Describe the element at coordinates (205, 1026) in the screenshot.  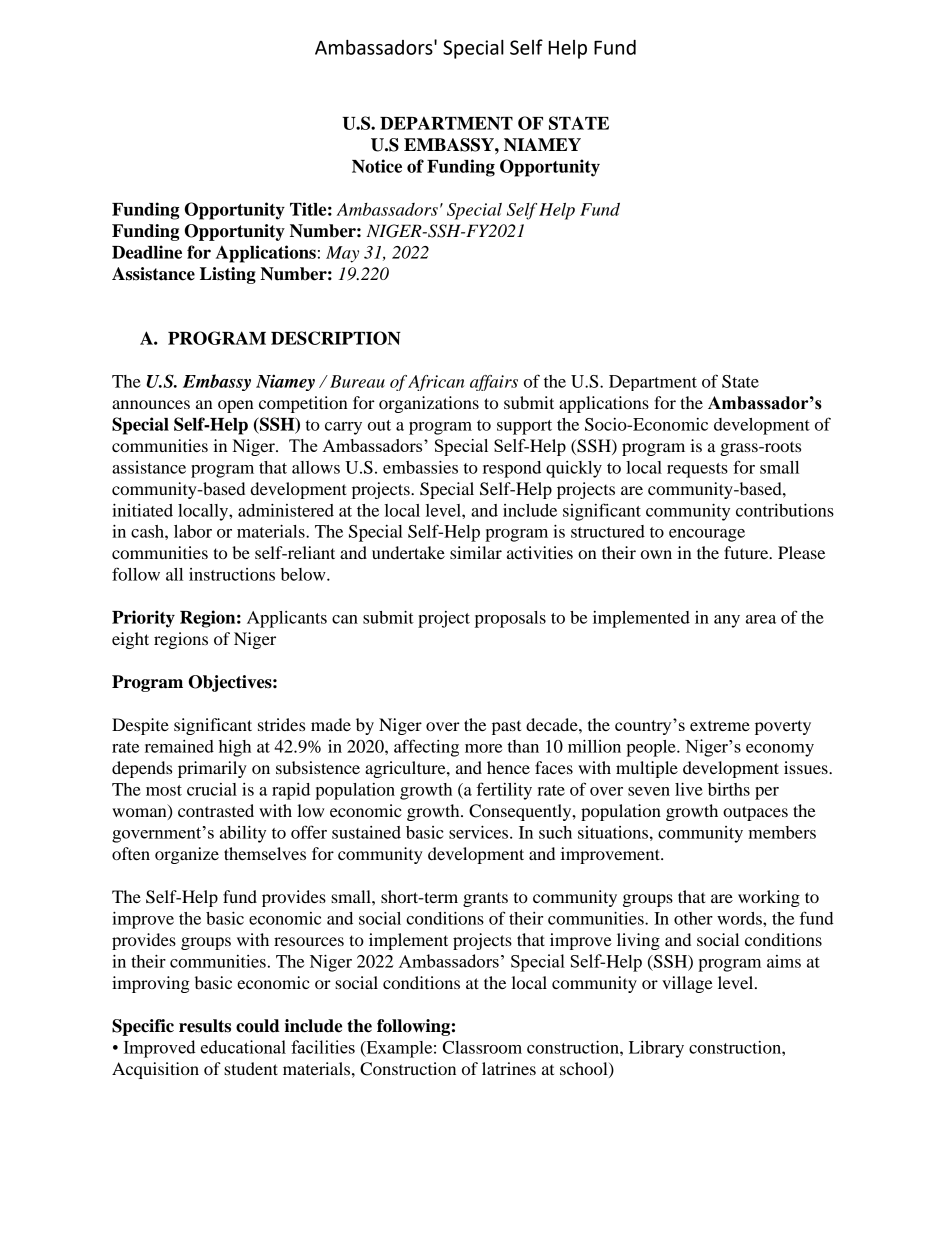
I see `results` at that location.
